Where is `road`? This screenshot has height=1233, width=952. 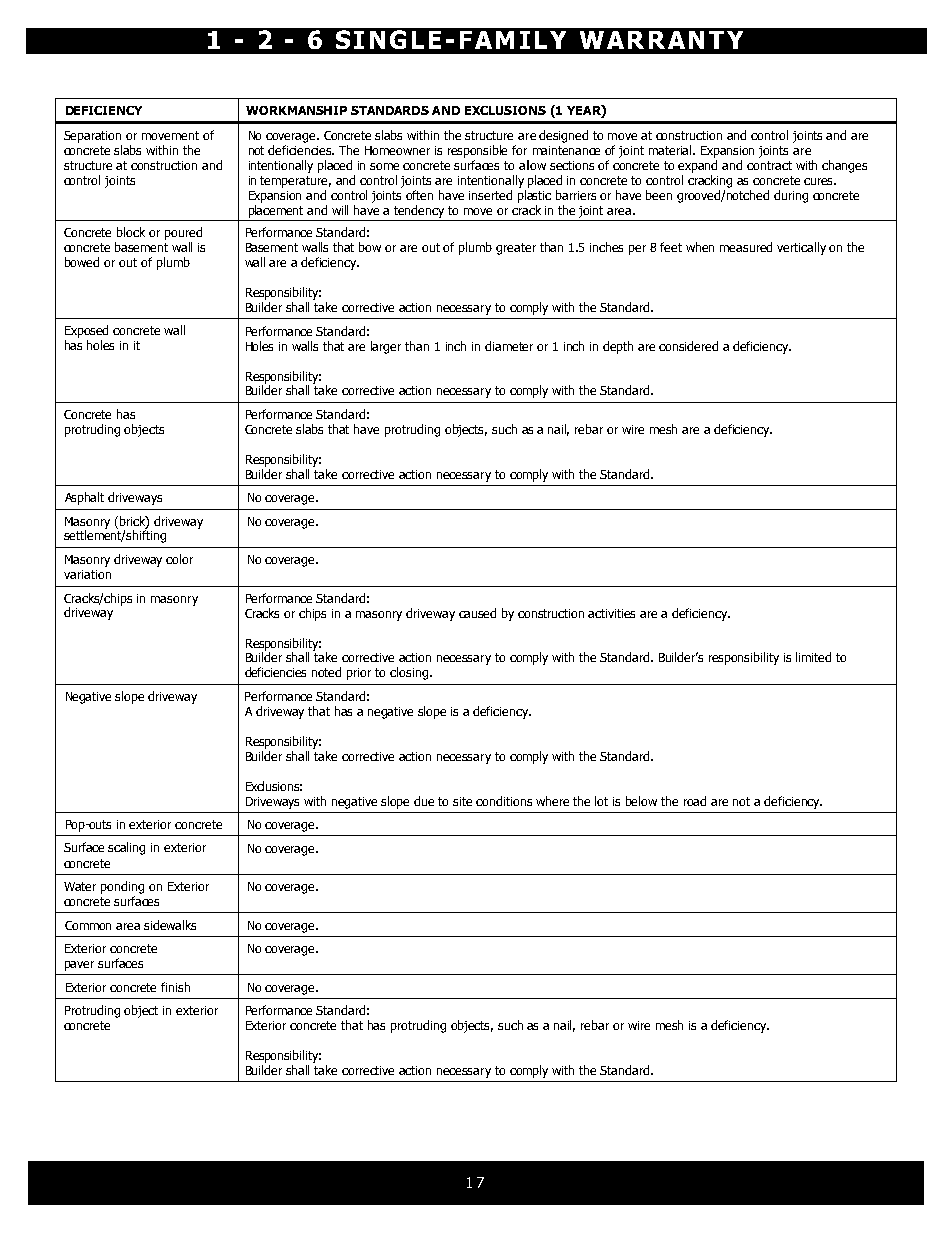
road is located at coordinates (695, 801).
